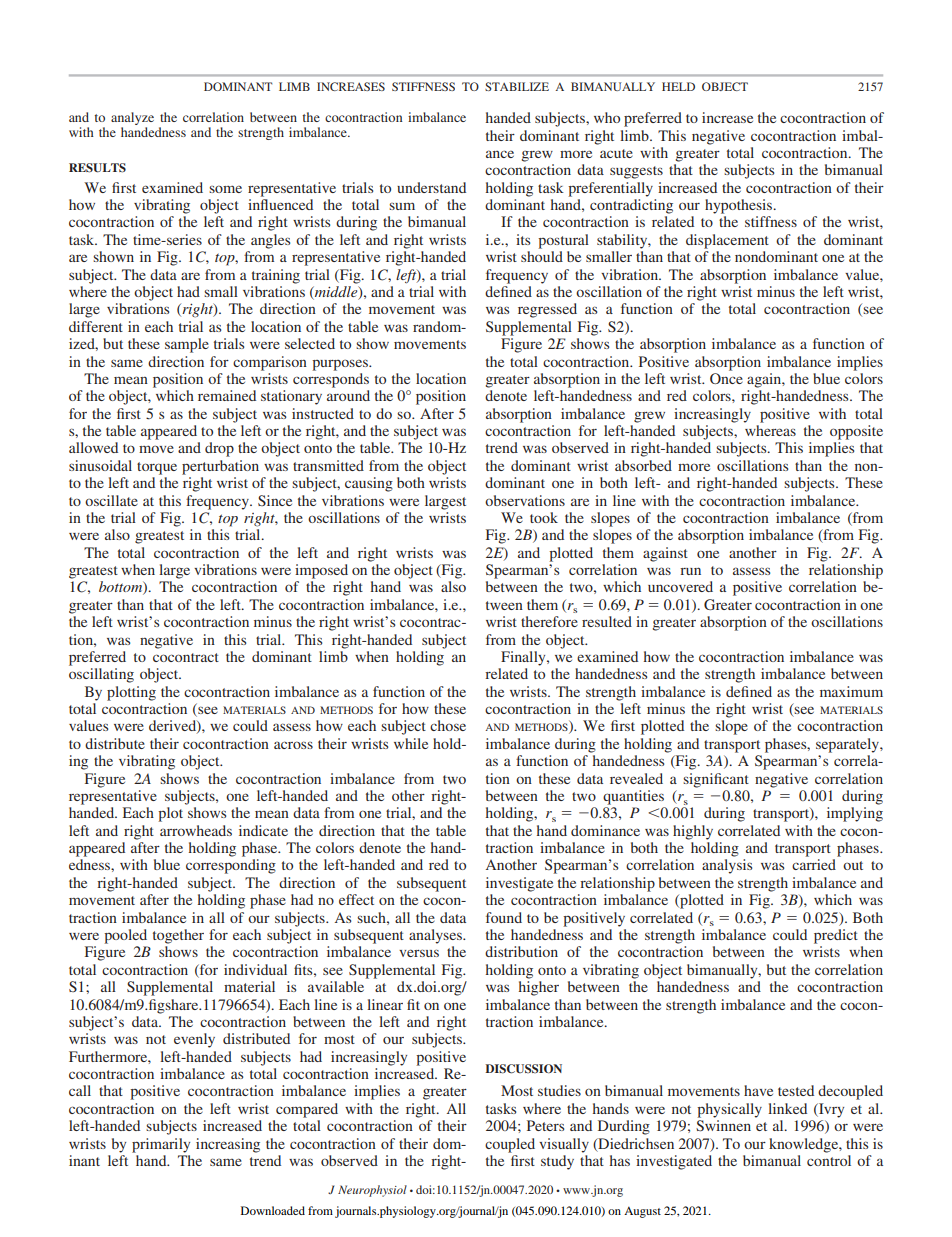 Image resolution: width=952 pixels, height=1237 pixels. I want to click on arrowheads, so click(196, 830).
